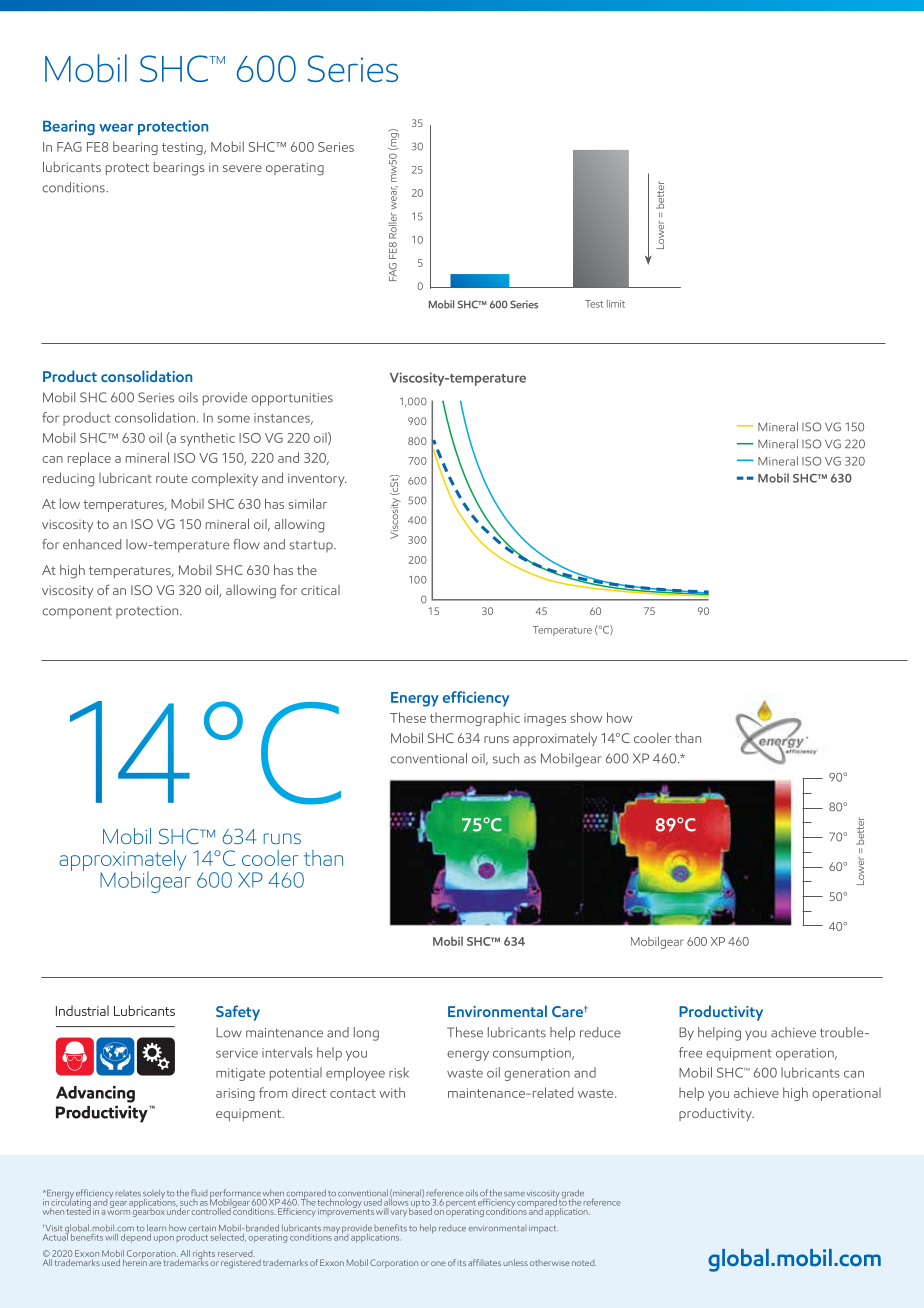  What do you see at coordinates (77, 612) in the image?
I see `component` at bounding box center [77, 612].
